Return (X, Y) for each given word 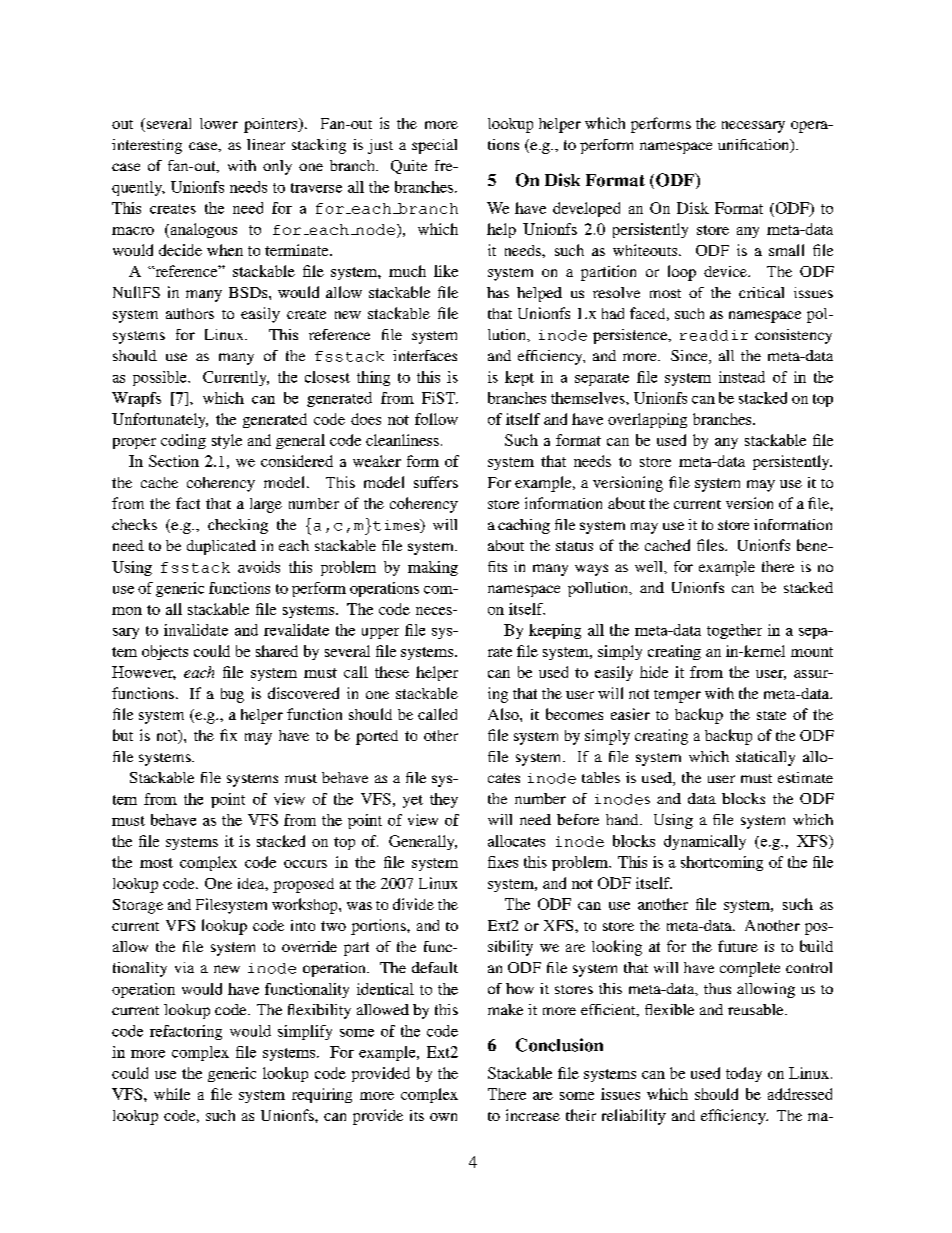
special (434, 146)
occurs (305, 864)
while (172, 1094)
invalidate (196, 630)
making (433, 568)
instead (742, 377)
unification (755, 146)
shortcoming (722, 863)
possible (161, 378)
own (443, 1117)
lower (219, 123)
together (734, 631)
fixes (503, 862)
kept (519, 378)
